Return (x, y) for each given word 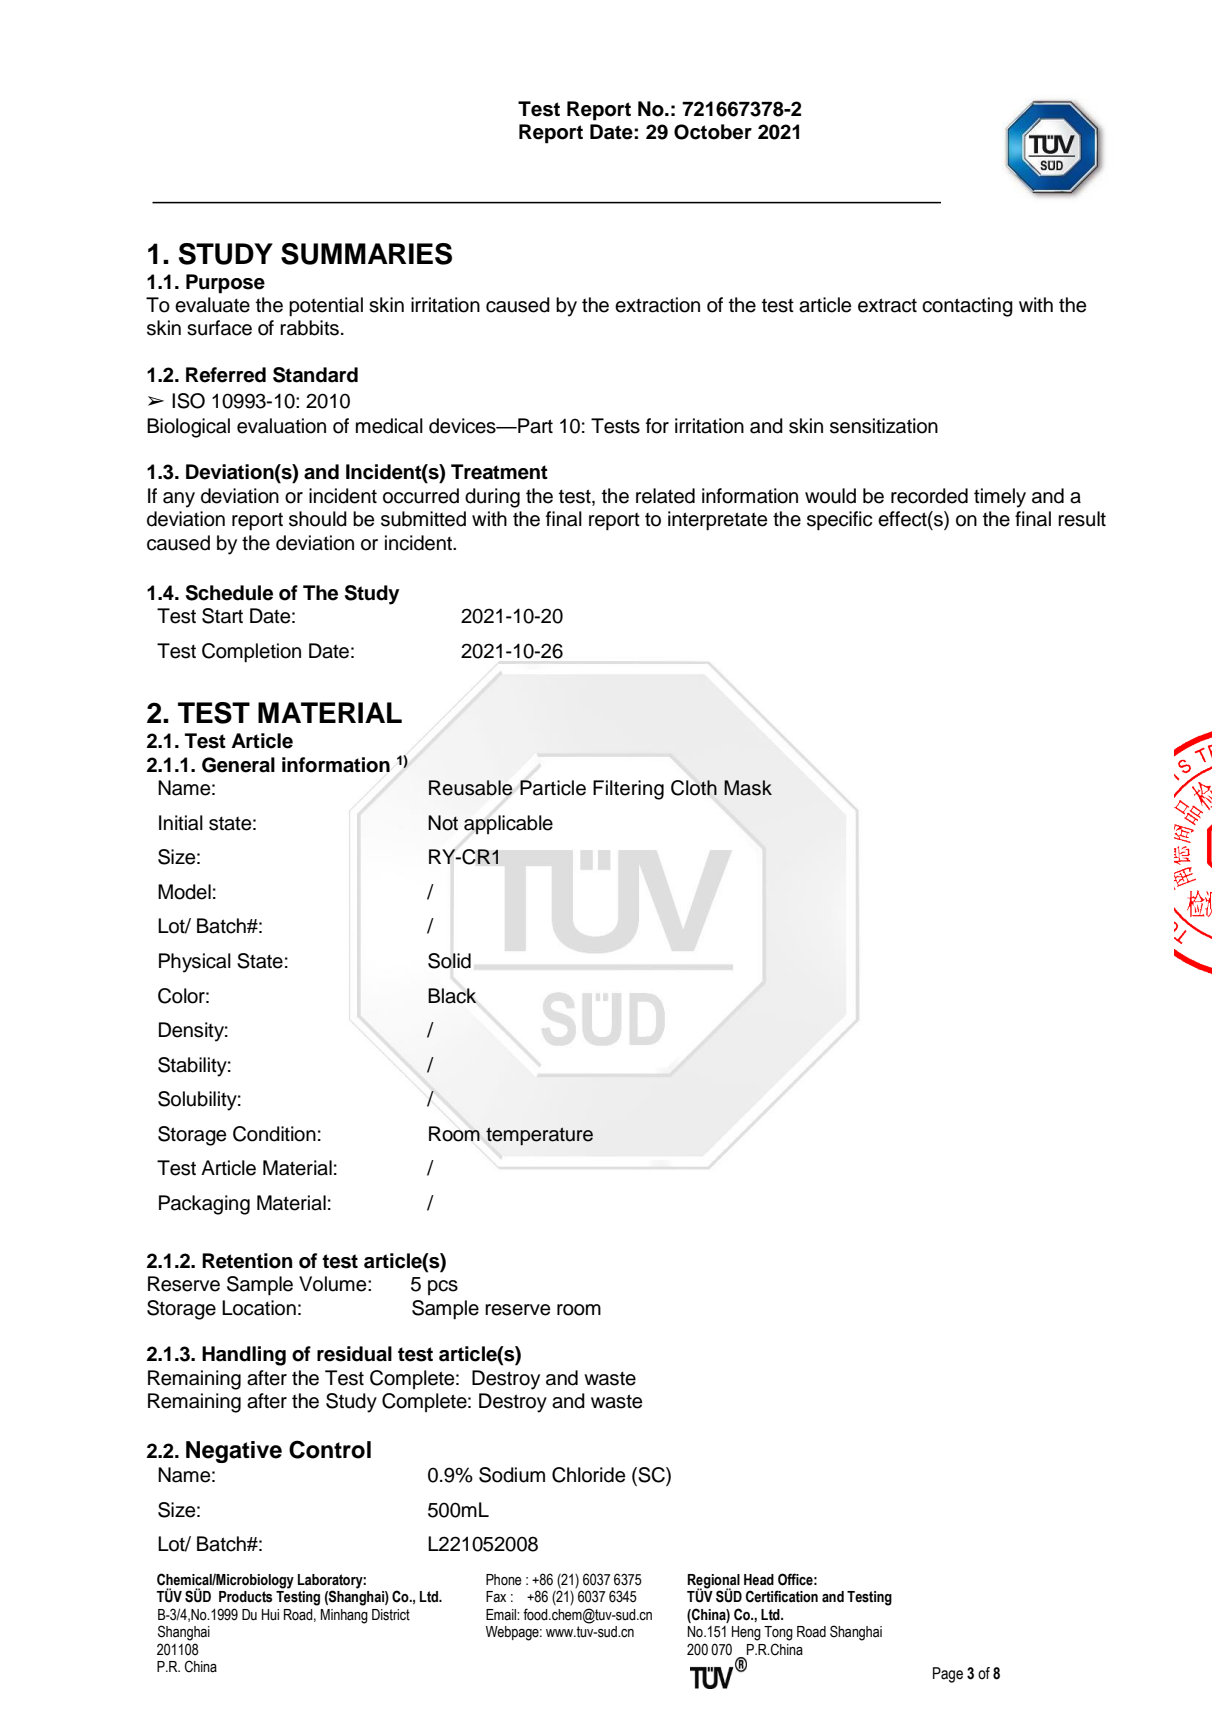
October (713, 132)
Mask (748, 788)
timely (1000, 498)
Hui (270, 1614)
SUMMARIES (366, 254)
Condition (274, 1134)
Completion (251, 653)
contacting (967, 307)
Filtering (628, 790)
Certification (782, 1596)
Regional (713, 1582)
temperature (539, 1136)
